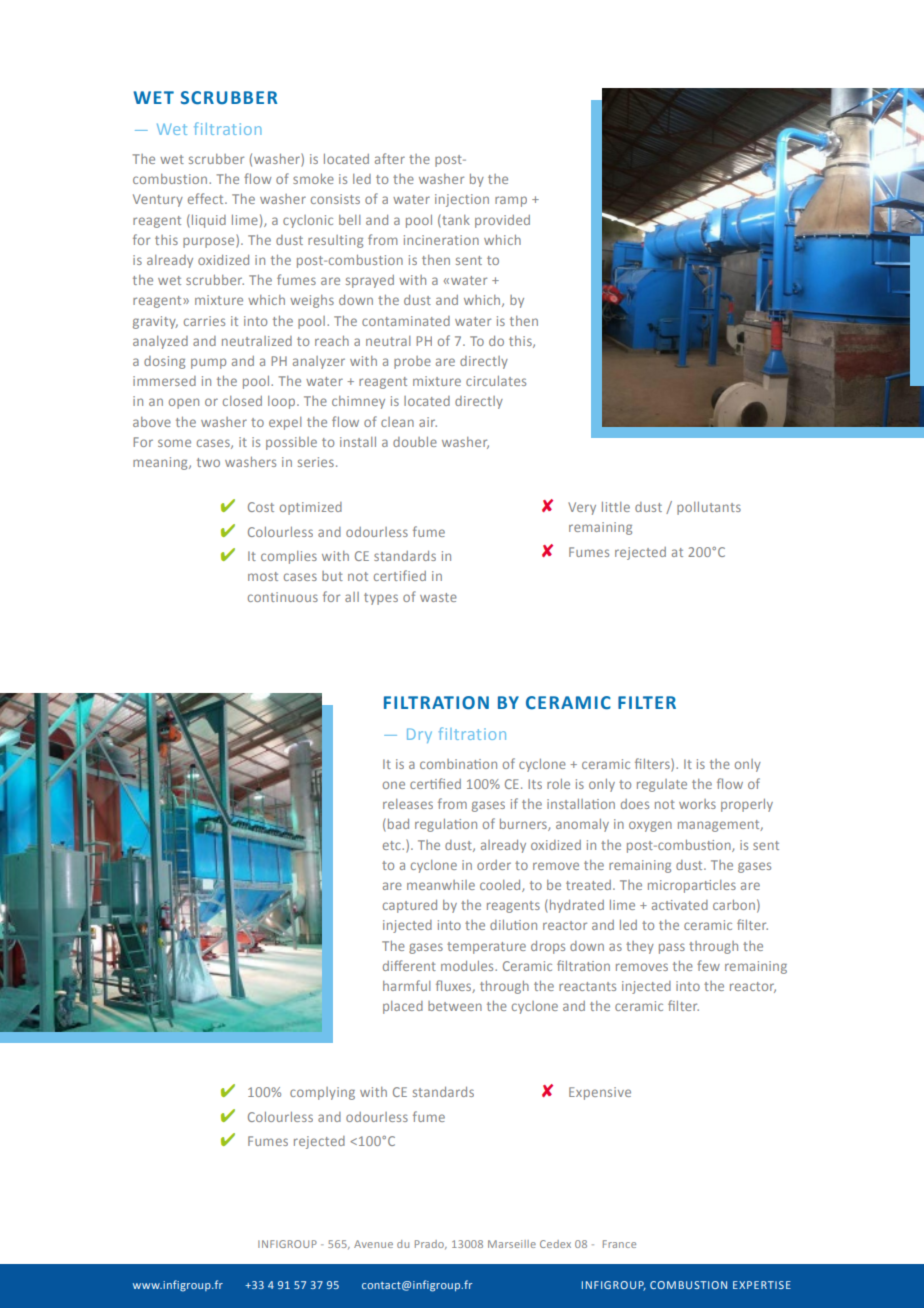 This image has width=924, height=1308. I want to click on effect, so click(207, 198).
